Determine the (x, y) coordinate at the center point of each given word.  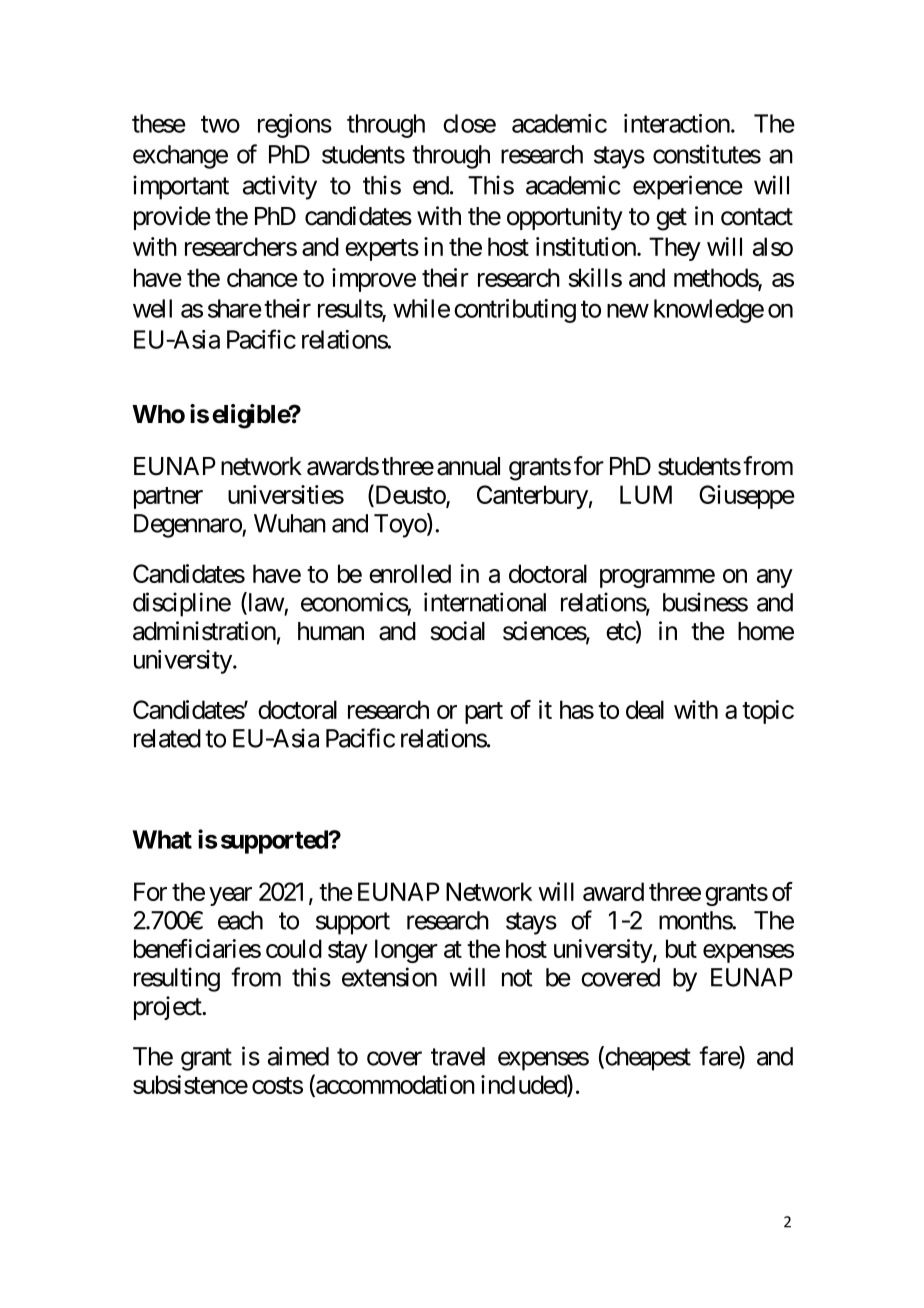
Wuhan (290, 523)
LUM (646, 494)
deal (645, 709)
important (181, 187)
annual (468, 466)
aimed (298, 1056)
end (431, 185)
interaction (677, 123)
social (458, 631)
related (167, 738)
